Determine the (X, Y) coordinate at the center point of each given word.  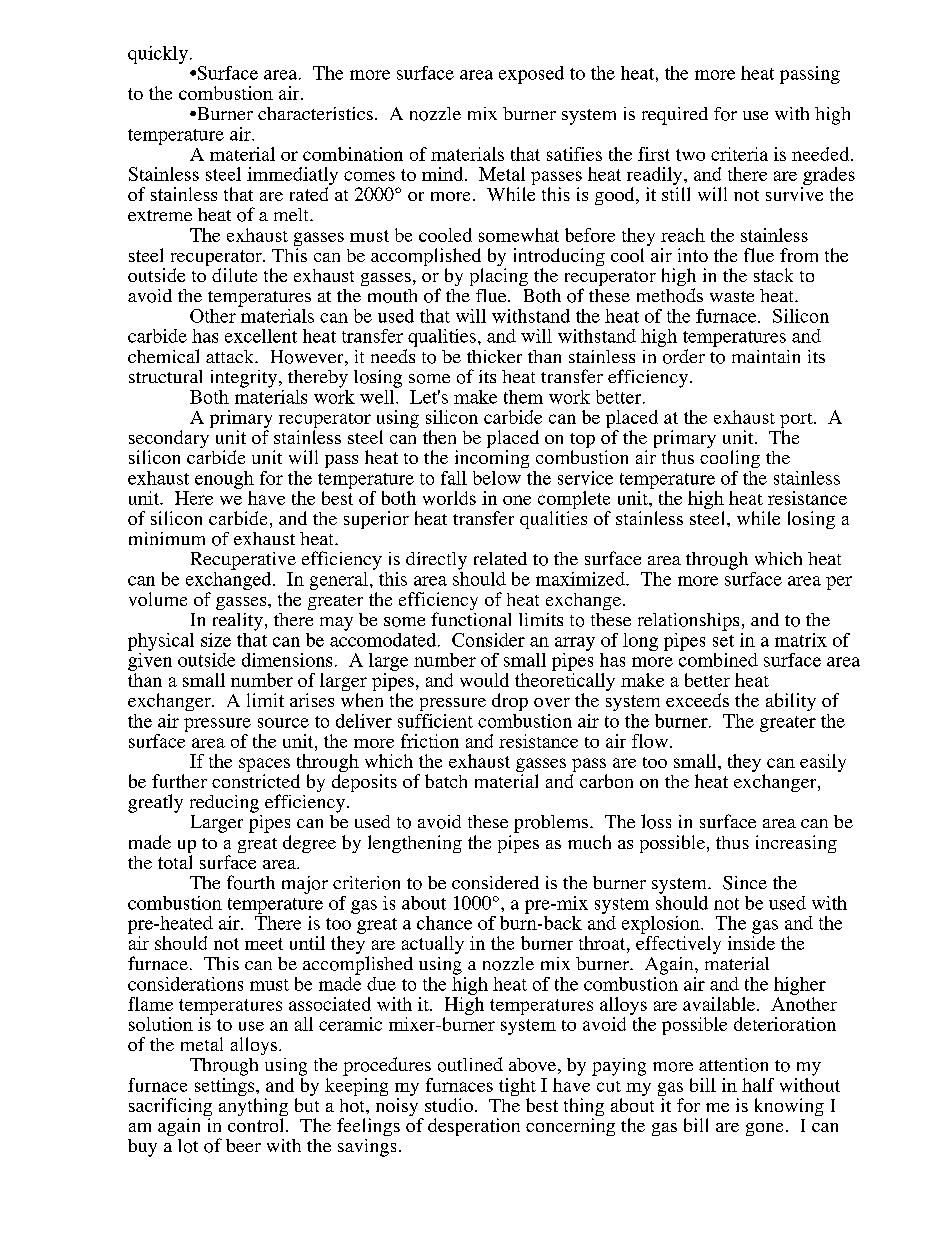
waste (732, 296)
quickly (158, 55)
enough (224, 480)
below (497, 478)
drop (510, 702)
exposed (531, 75)
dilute (234, 275)
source (283, 723)
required (675, 116)
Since (745, 883)
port (797, 422)
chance (444, 923)
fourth (251, 882)
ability (791, 702)
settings (226, 1088)
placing (499, 277)
